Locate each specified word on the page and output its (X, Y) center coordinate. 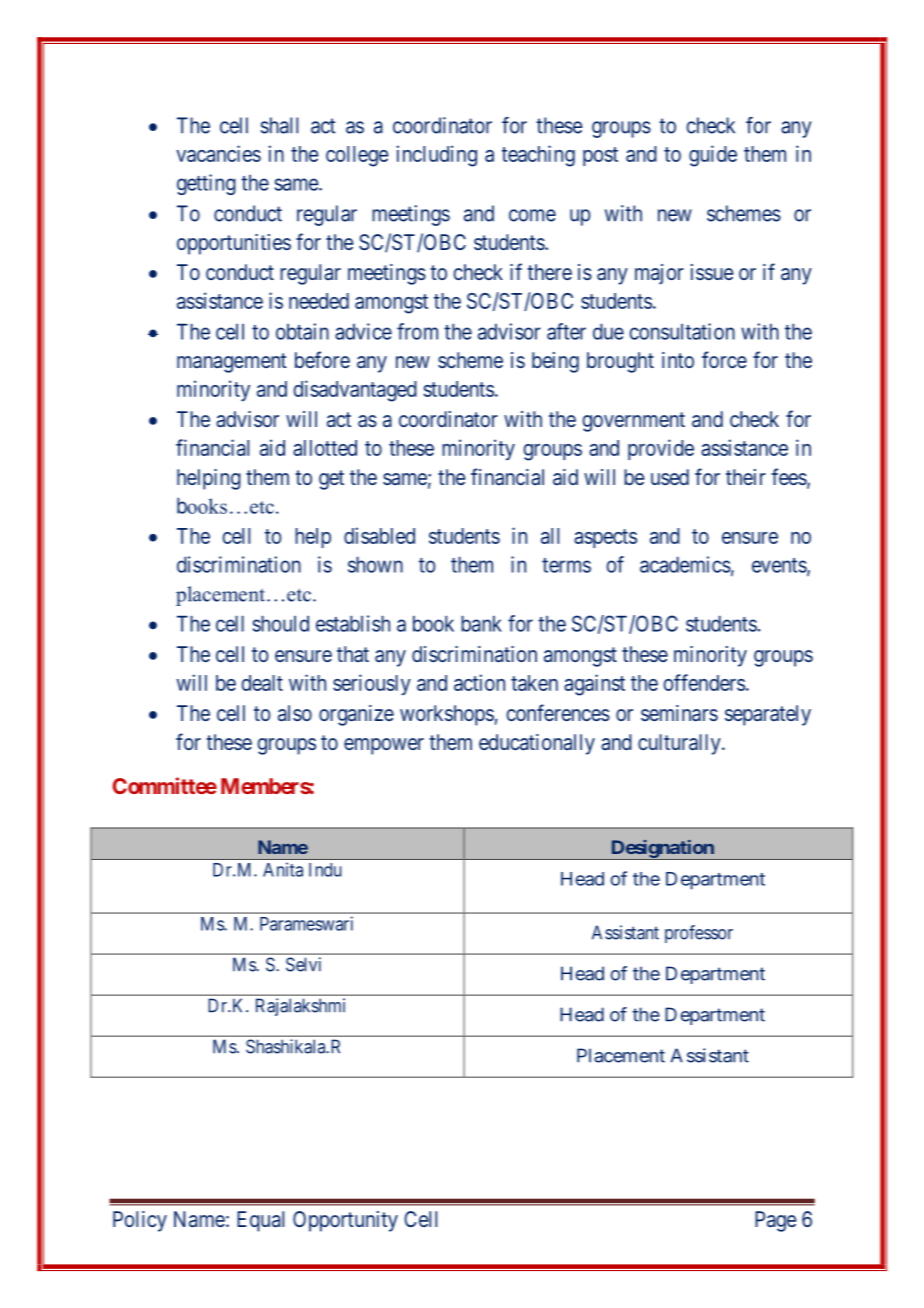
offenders (704, 682)
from (417, 331)
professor (699, 934)
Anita (283, 869)
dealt (262, 683)
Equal (260, 1221)
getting (206, 184)
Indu (325, 870)
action (479, 682)
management (232, 363)
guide (713, 156)
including (437, 156)
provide (661, 449)
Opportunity (345, 1221)
